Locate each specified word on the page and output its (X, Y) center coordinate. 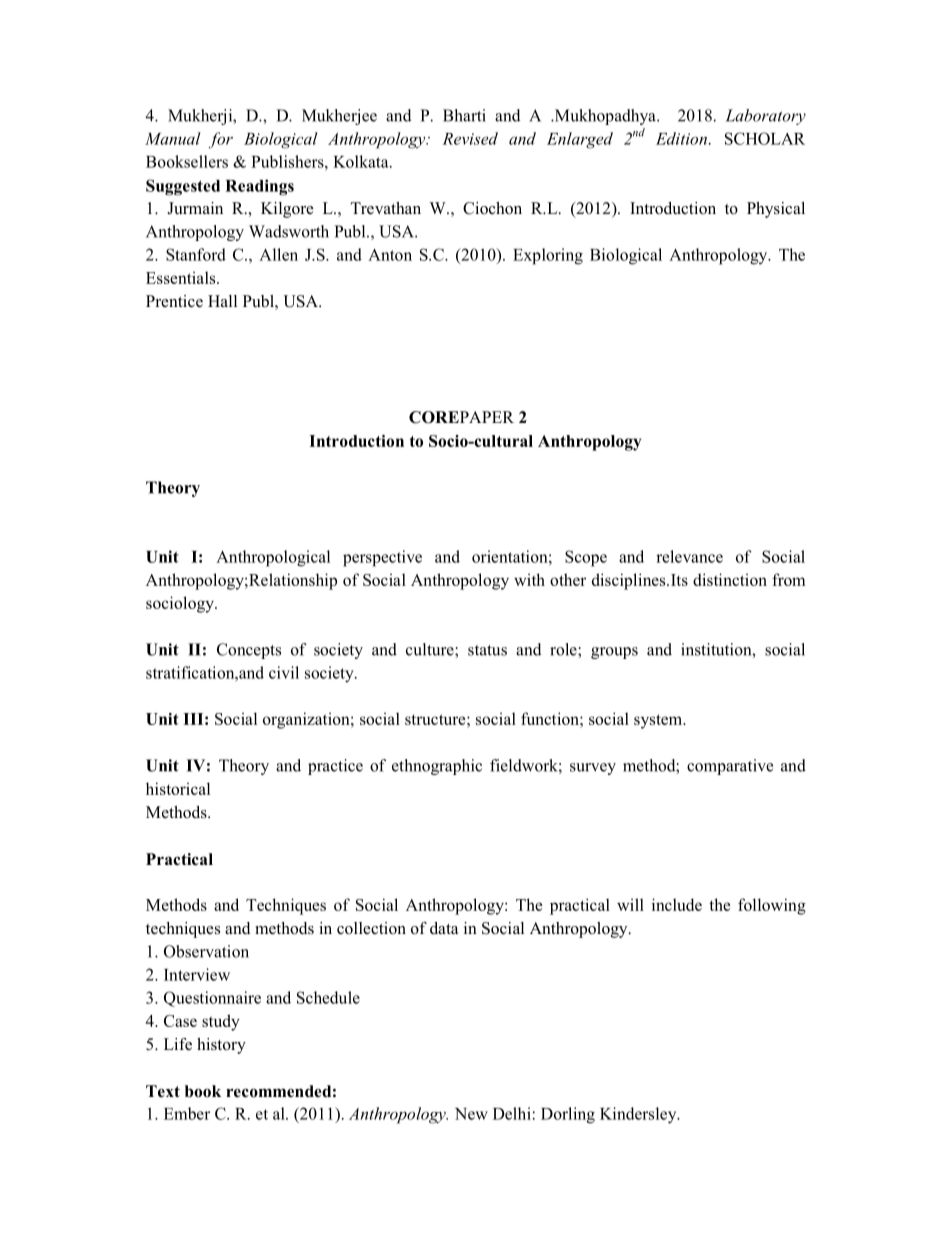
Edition (681, 138)
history (221, 1046)
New (471, 1114)
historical (178, 788)
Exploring (548, 256)
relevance (689, 556)
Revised (470, 138)
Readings (259, 187)
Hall (222, 301)
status (487, 650)
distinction (730, 579)
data (444, 928)
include (677, 904)
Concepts (249, 651)
